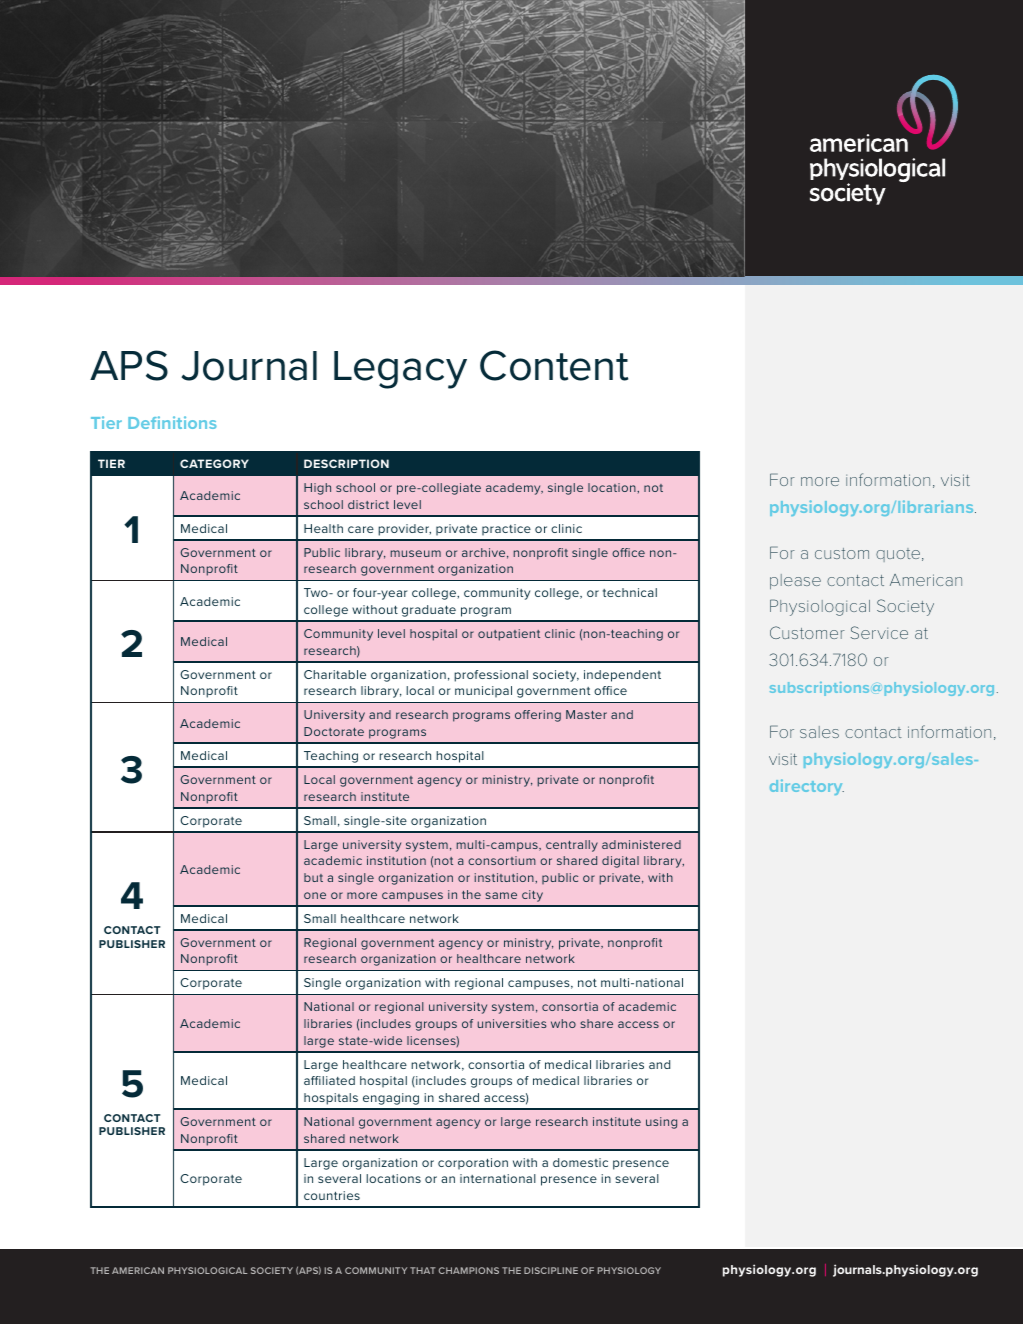 This screenshot has width=1023, height=1324. Describe the element at coordinates (335, 674) in the screenshot. I see `Charitable` at that location.
